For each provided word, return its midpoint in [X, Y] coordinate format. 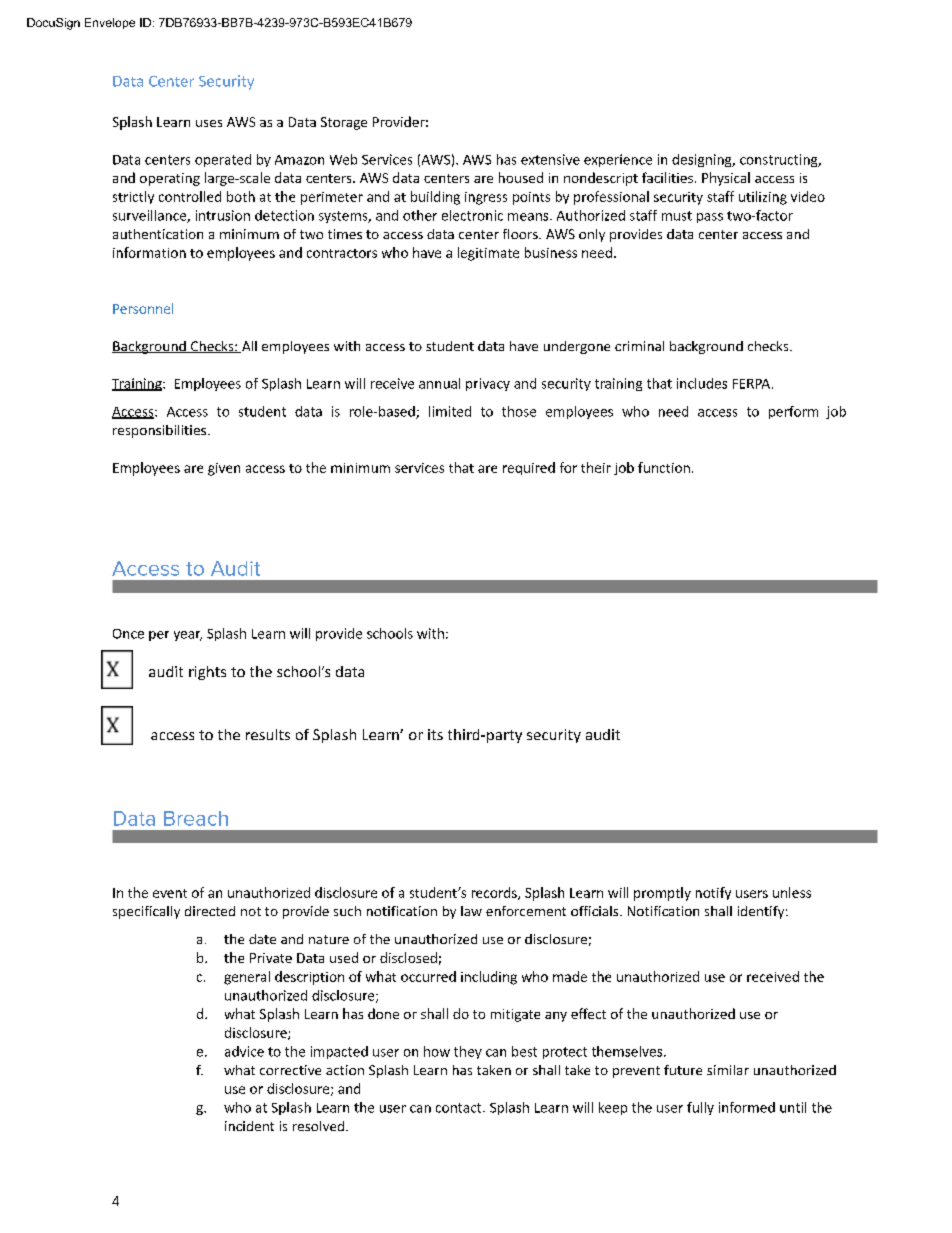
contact [460, 1108]
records [495, 893]
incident [249, 1126]
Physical [726, 179]
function [664, 467]
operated [223, 160]
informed [747, 1107]
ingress [486, 198]
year [188, 636]
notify [713, 893]
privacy [488, 384]
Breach [196, 818]
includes [702, 383]
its [435, 734]
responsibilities [161, 431]
